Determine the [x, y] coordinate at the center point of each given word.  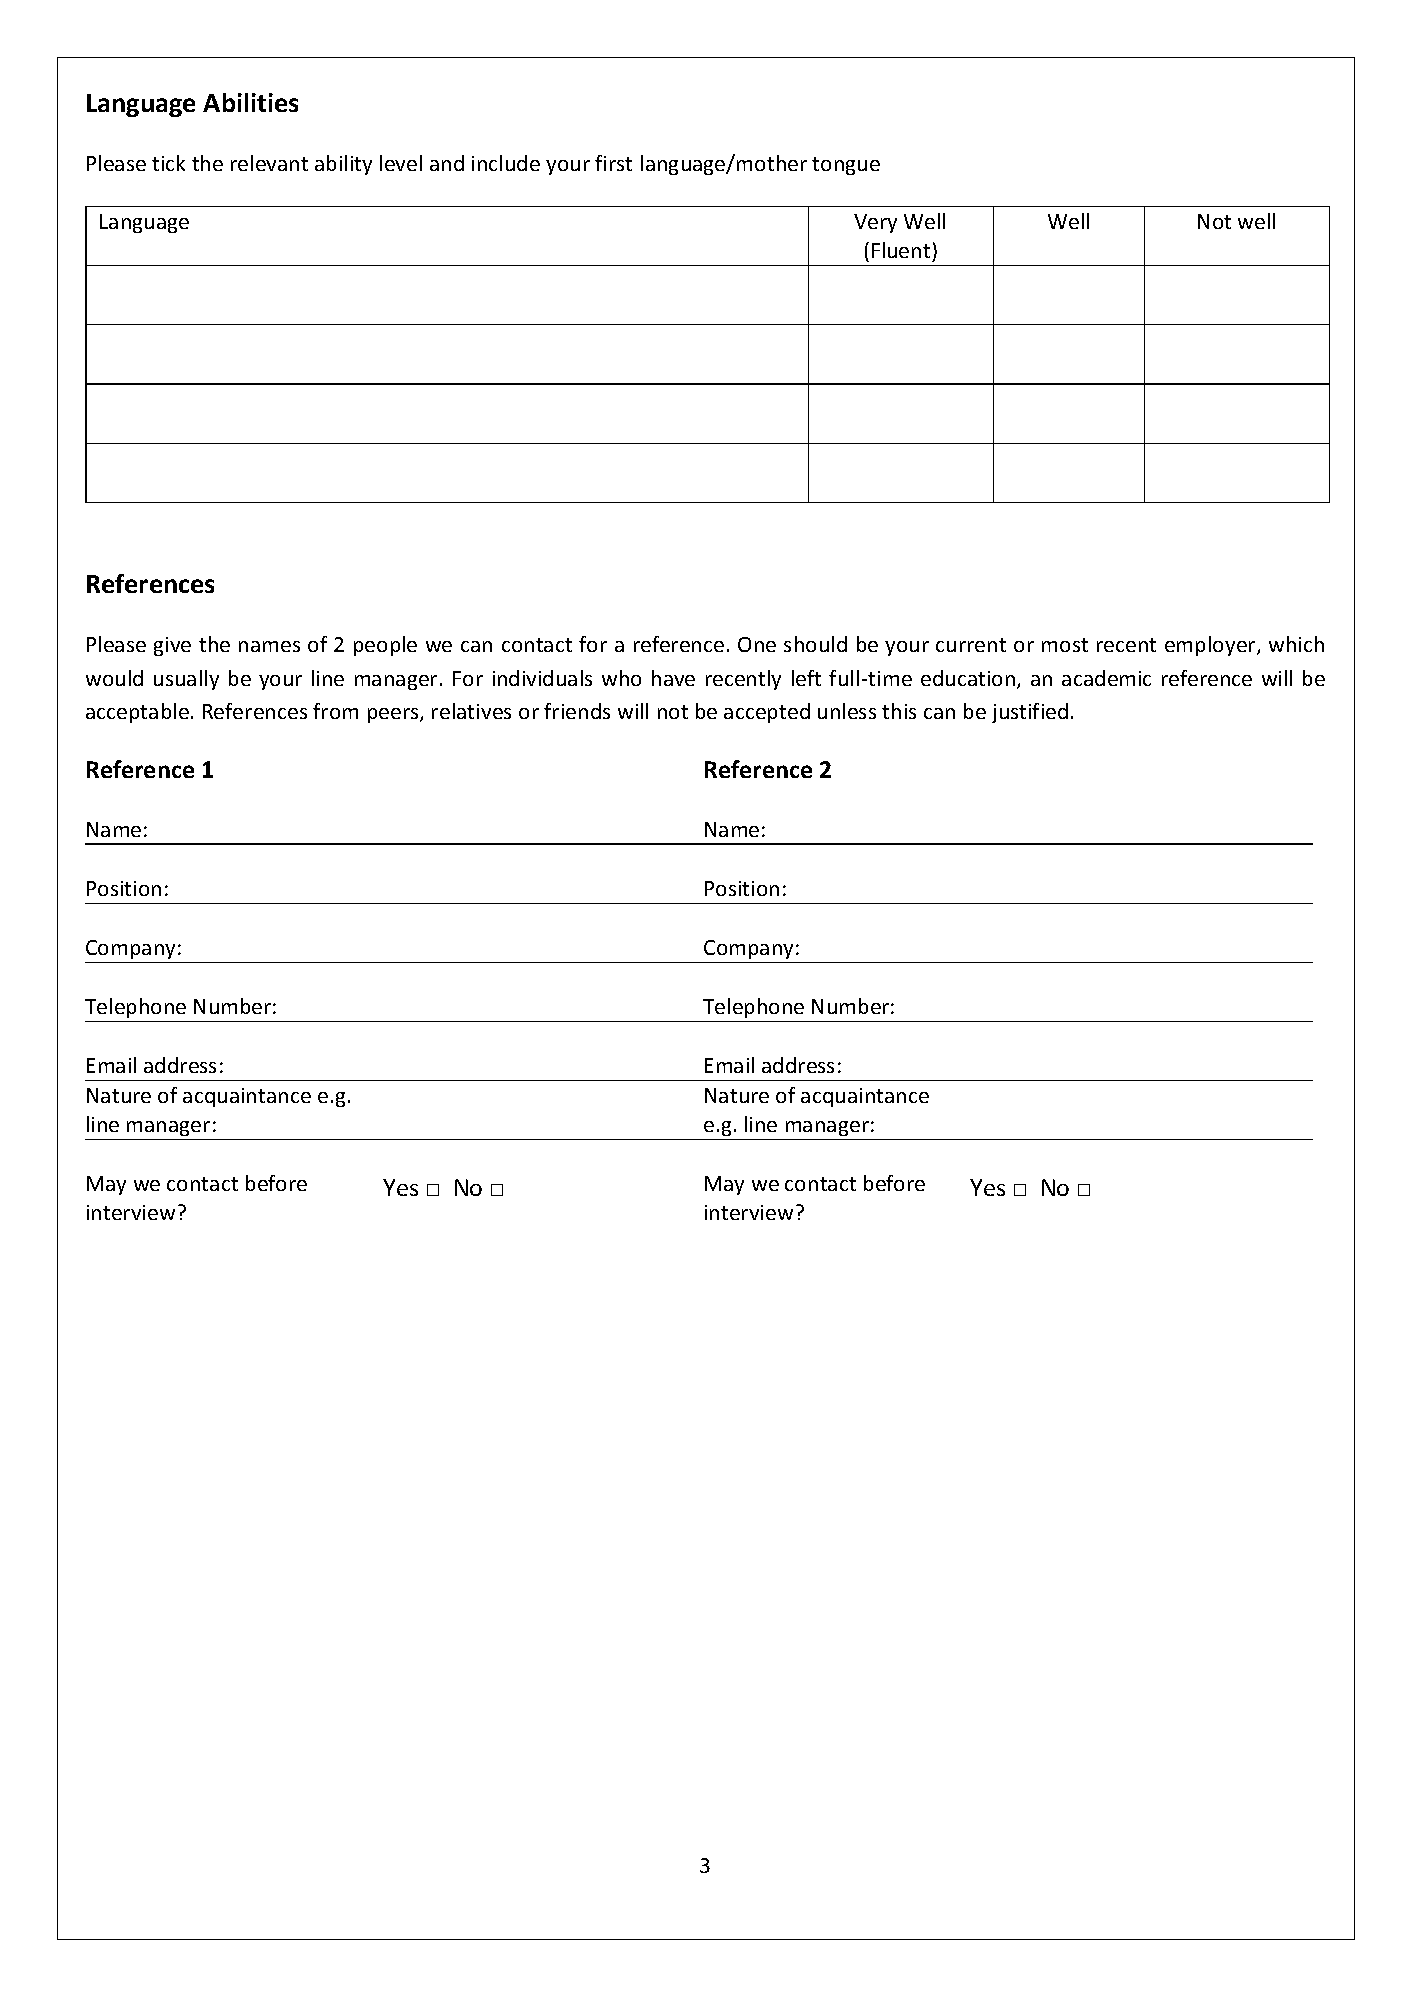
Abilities [250, 102]
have [673, 678]
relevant [269, 163]
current [971, 645]
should [815, 644]
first [613, 163]
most [1065, 645]
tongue [846, 166]
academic [1106, 678]
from [335, 711]
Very [875, 223]
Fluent [901, 250]
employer [1211, 646]
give [172, 646]
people [385, 646]
